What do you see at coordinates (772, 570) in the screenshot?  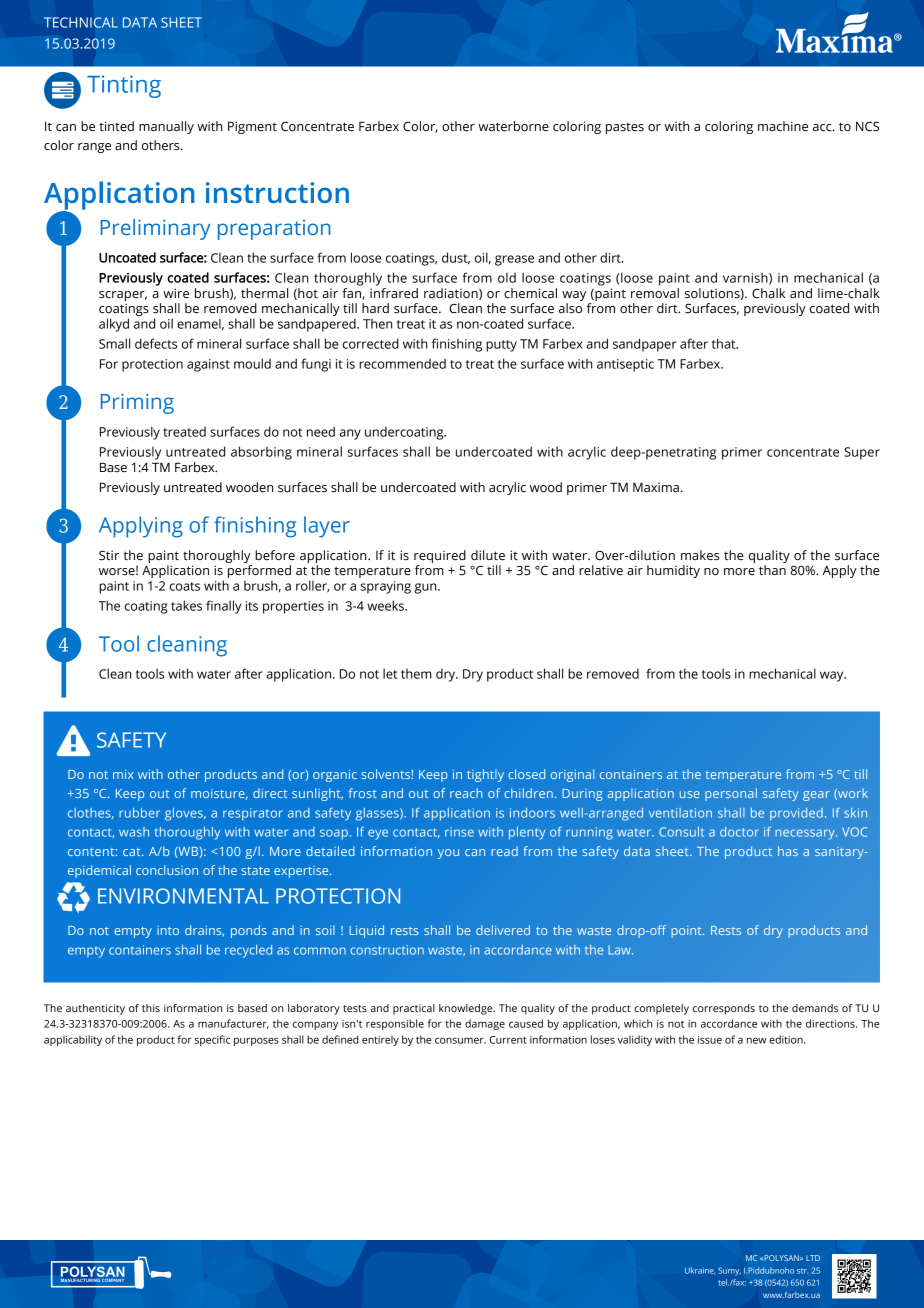 I see `than` at bounding box center [772, 570].
